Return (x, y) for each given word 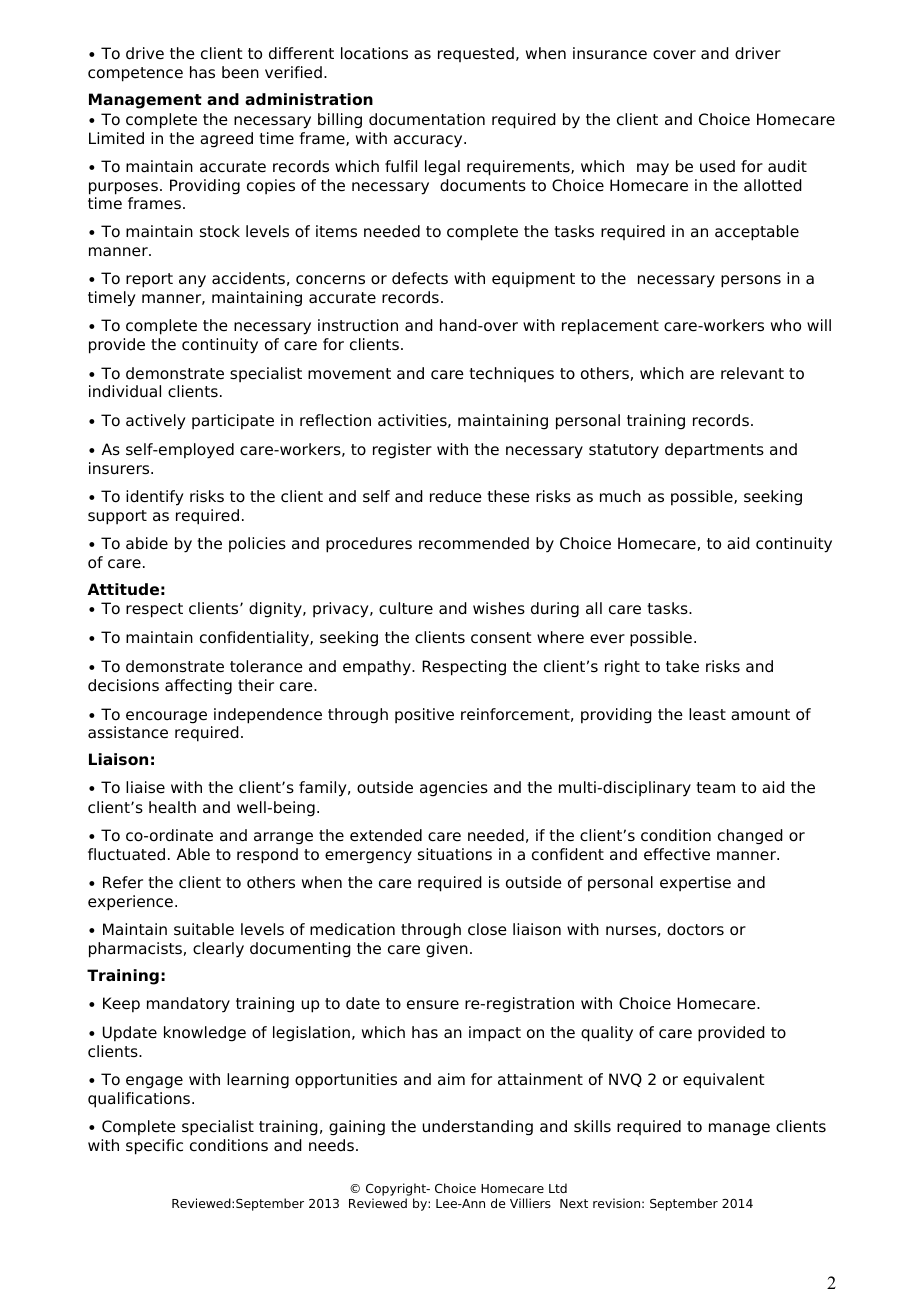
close (487, 929)
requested (476, 54)
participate (233, 422)
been (240, 72)
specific (154, 1147)
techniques (512, 374)
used (717, 166)
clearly (218, 950)
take (682, 666)
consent (501, 638)
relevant (752, 373)
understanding (478, 1128)
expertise (695, 884)
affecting (198, 687)
